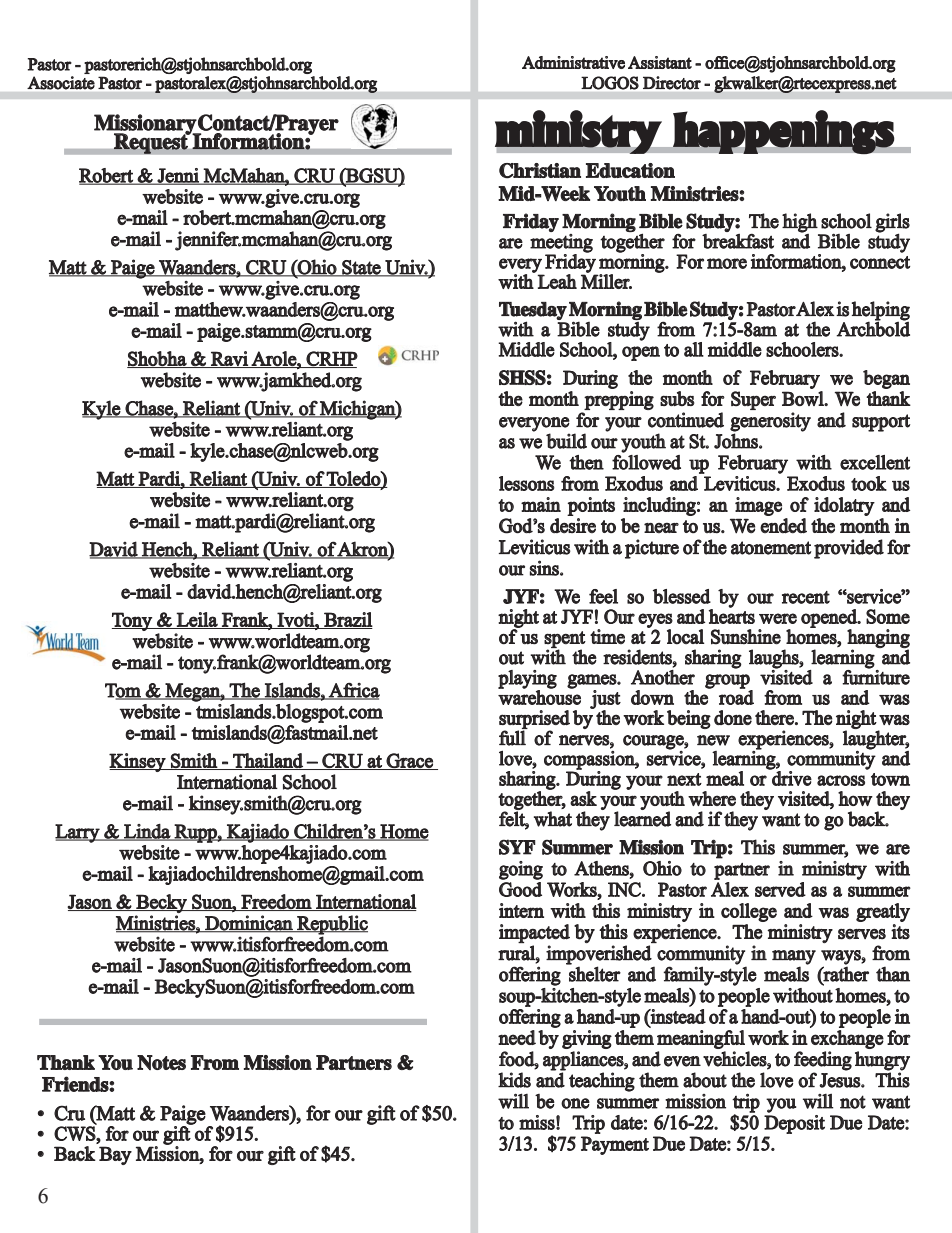 This screenshot has height=1233, width=952. I want to click on need, so click(517, 1037).
